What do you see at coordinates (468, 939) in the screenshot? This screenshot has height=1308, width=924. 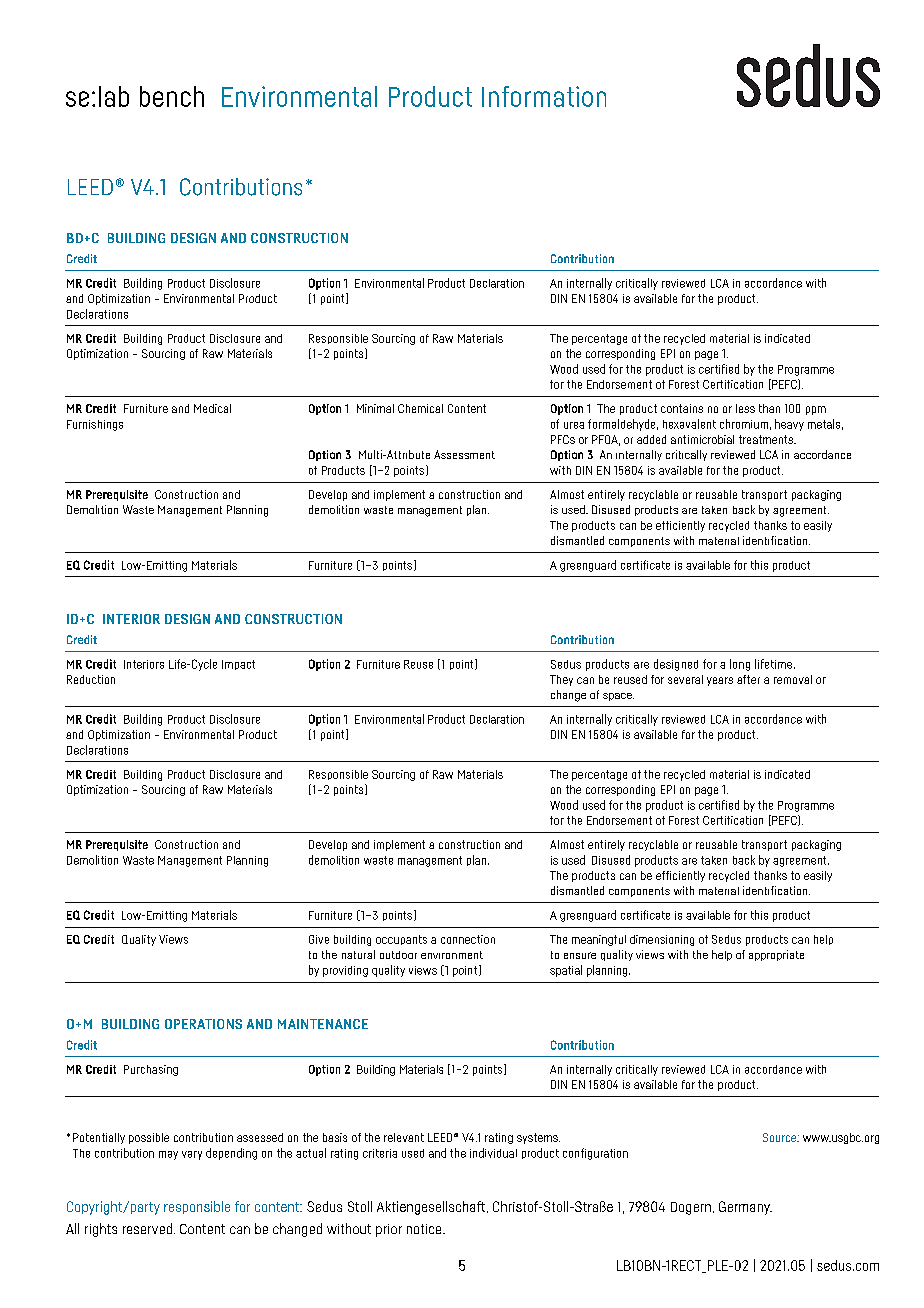 I see `connection` at bounding box center [468, 939].
